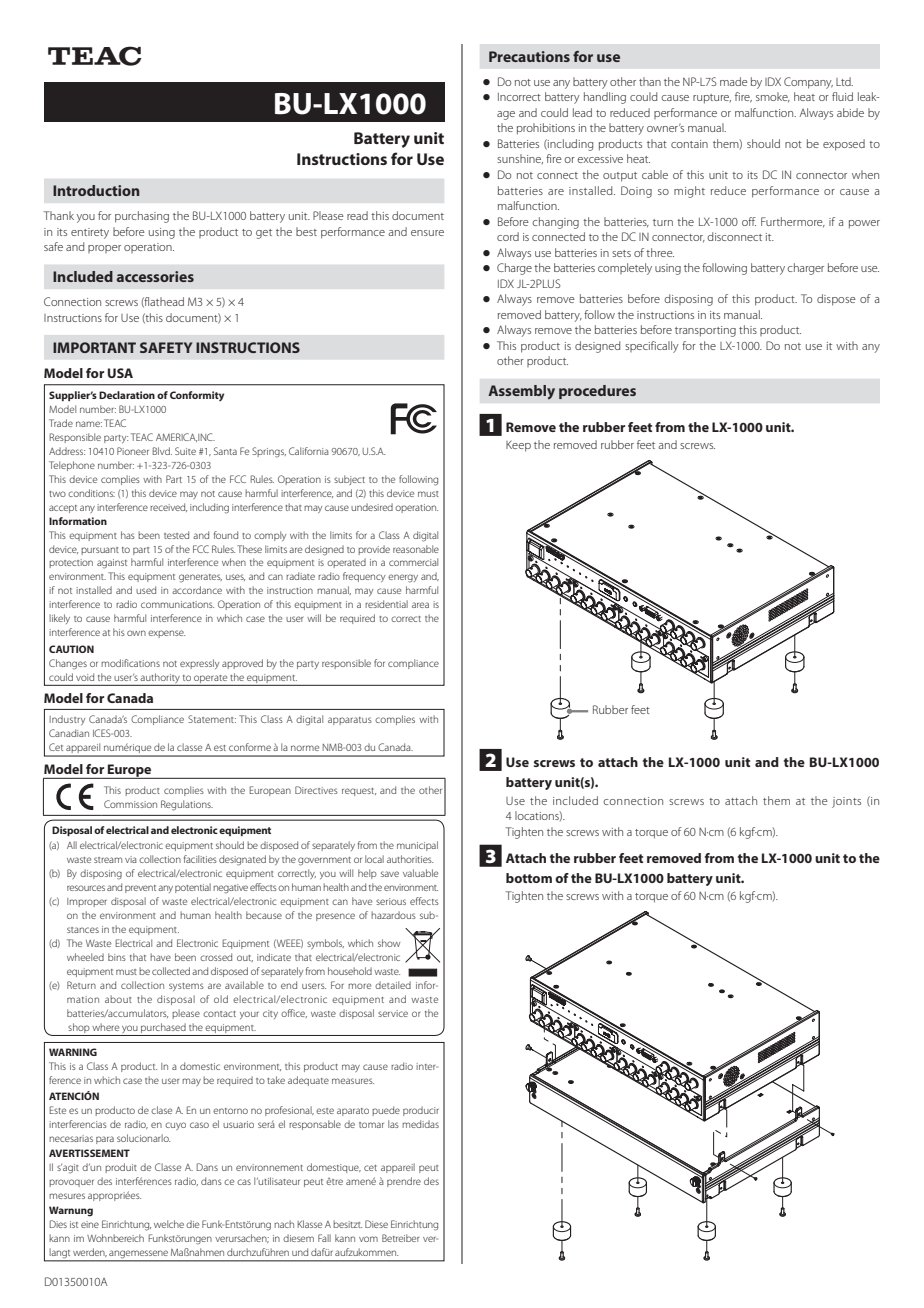 The height and width of the screenshot is (1308, 924). Describe the element at coordinates (96, 190) in the screenshot. I see `Introduction` at that location.
